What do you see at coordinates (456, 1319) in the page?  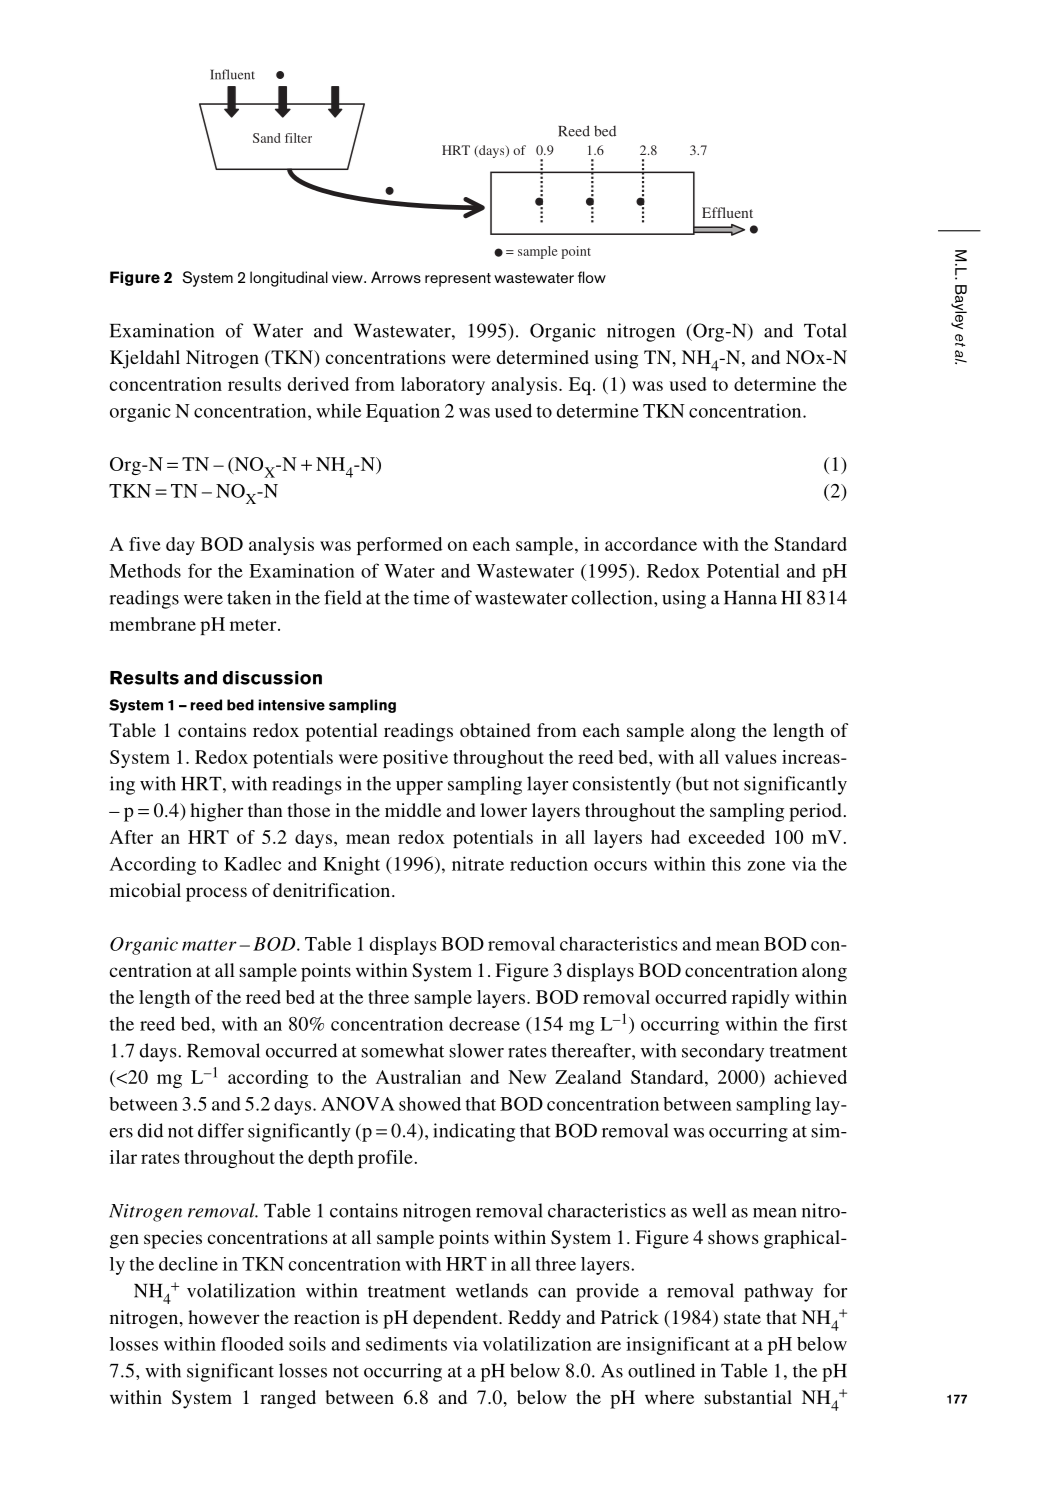 I see `dependent` at bounding box center [456, 1319].
